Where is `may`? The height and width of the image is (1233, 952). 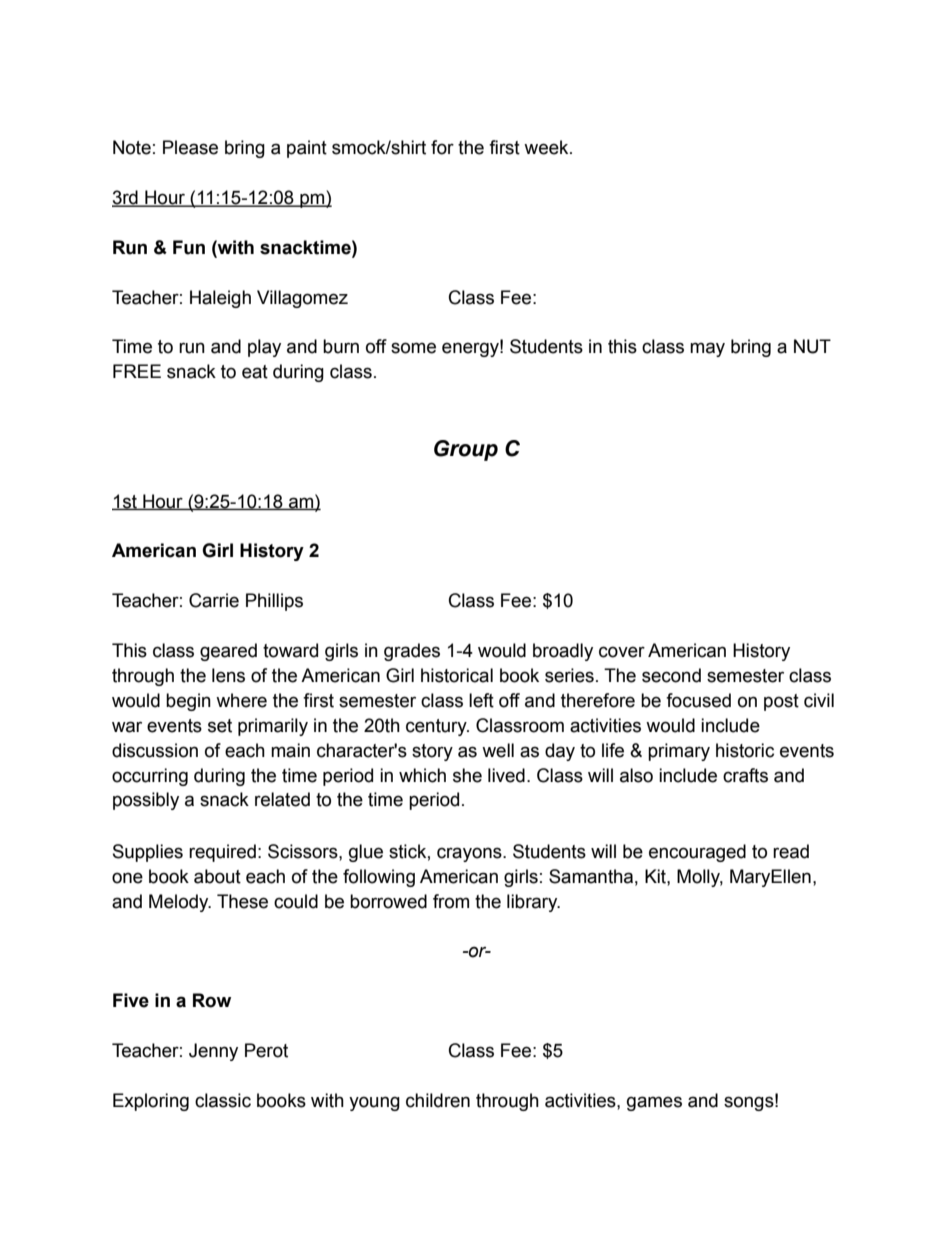 may is located at coordinates (707, 349).
